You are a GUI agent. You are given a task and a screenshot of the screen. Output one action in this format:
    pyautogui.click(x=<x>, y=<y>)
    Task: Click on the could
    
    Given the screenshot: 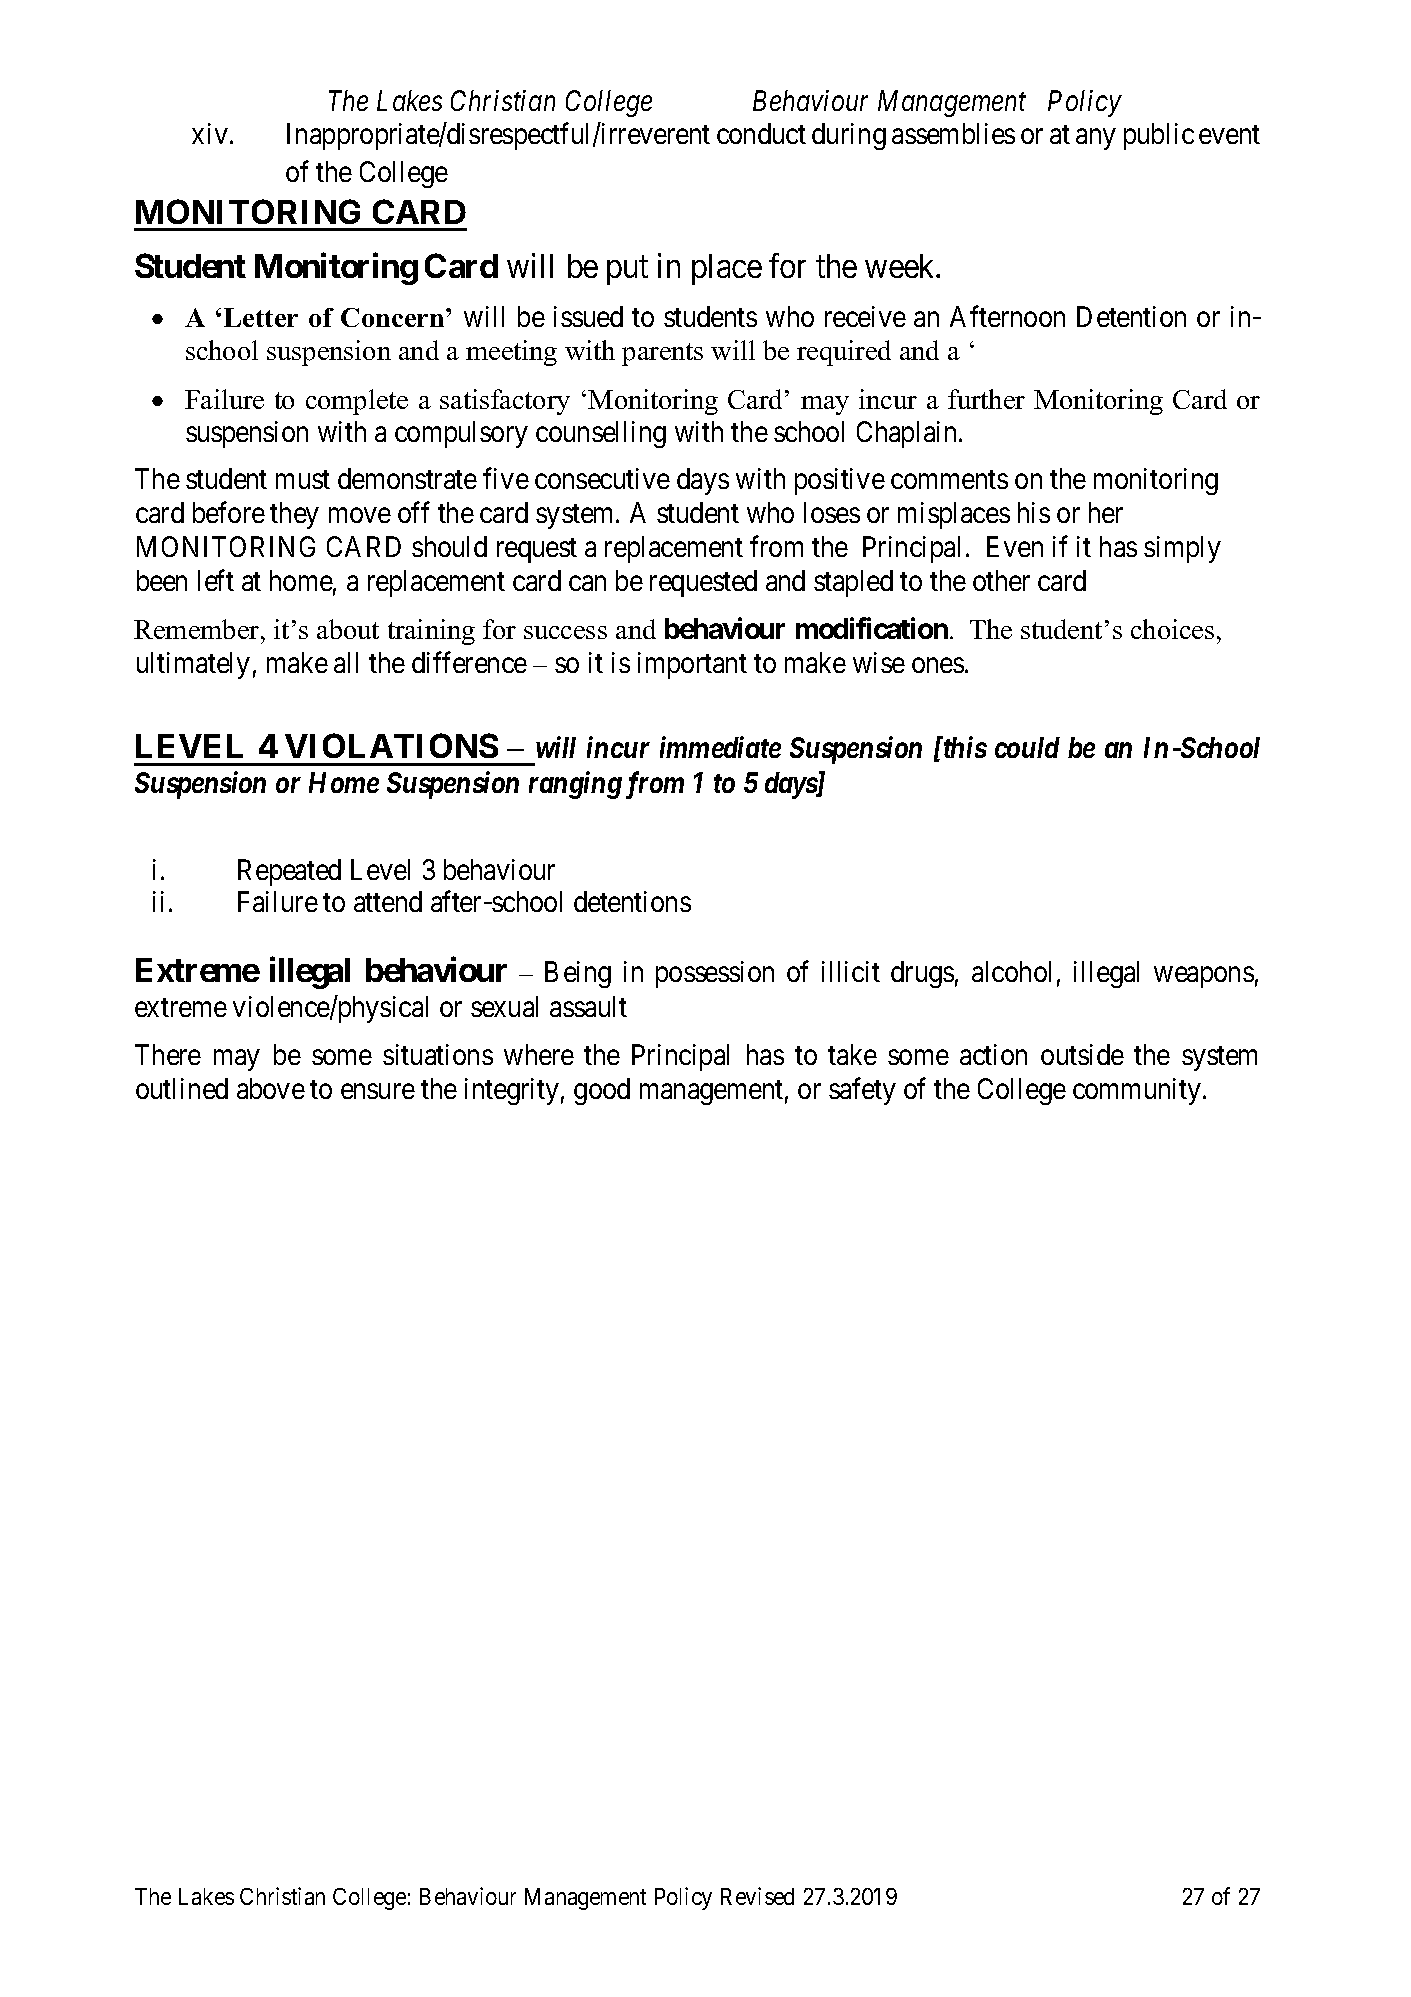 What is the action you would take?
    pyautogui.click(x=1027, y=747)
